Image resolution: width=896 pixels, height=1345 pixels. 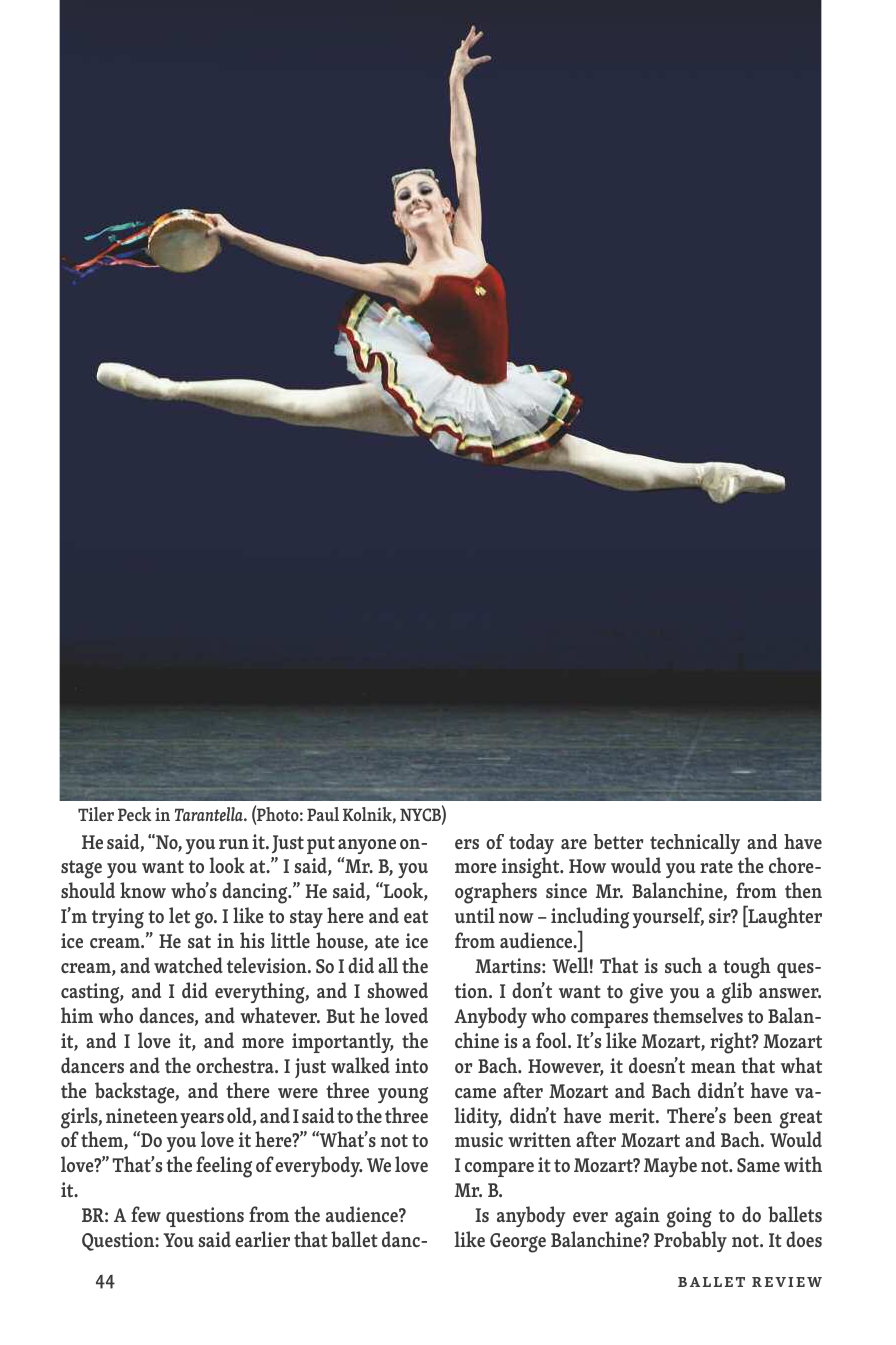 I want to click on been, so click(x=752, y=1115).
